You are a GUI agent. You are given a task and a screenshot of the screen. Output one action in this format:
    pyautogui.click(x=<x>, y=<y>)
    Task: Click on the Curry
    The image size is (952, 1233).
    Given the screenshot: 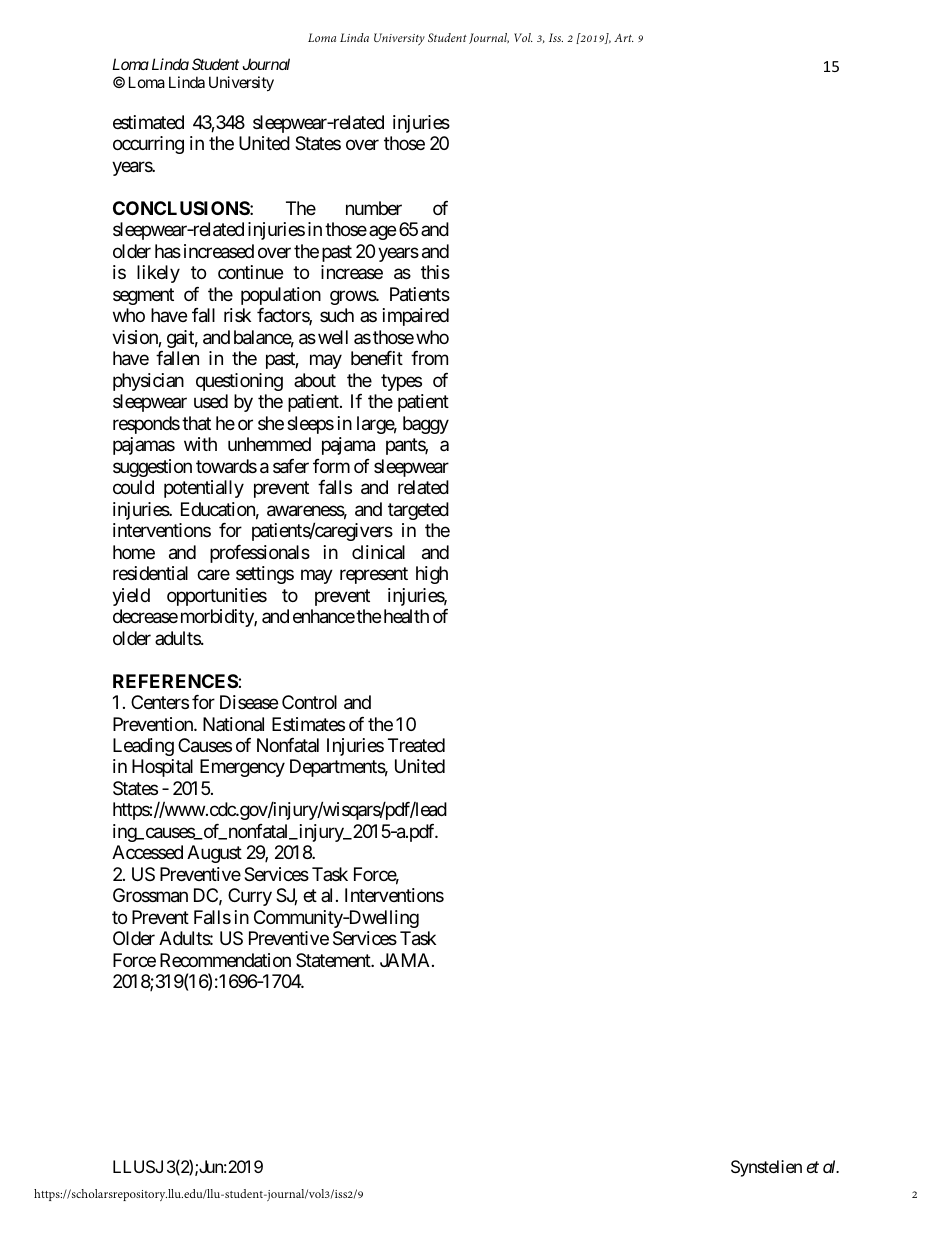 What is the action you would take?
    pyautogui.click(x=250, y=897)
